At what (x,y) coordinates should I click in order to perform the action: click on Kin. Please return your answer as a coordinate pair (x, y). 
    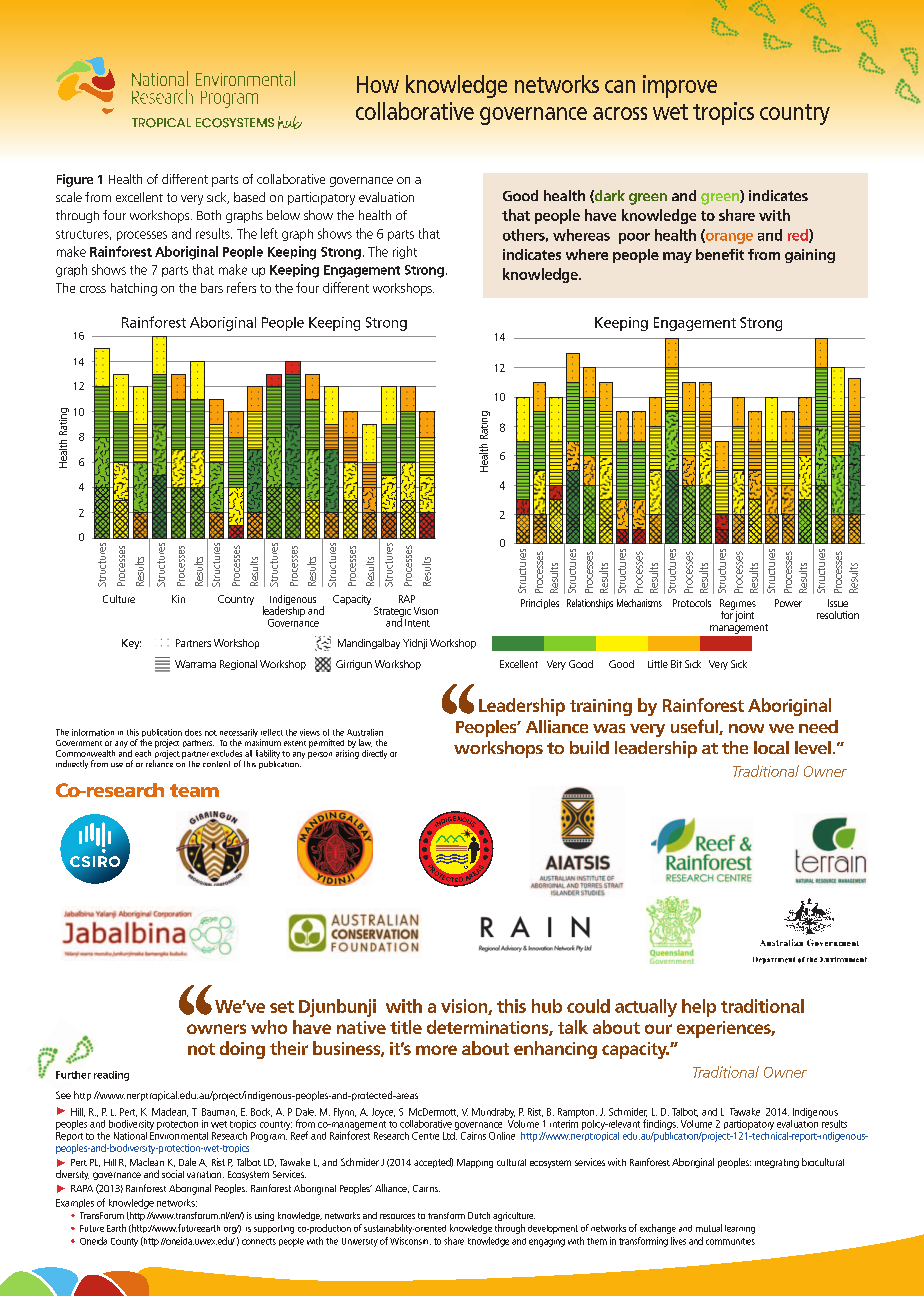
    Looking at the image, I should click on (178, 599).
